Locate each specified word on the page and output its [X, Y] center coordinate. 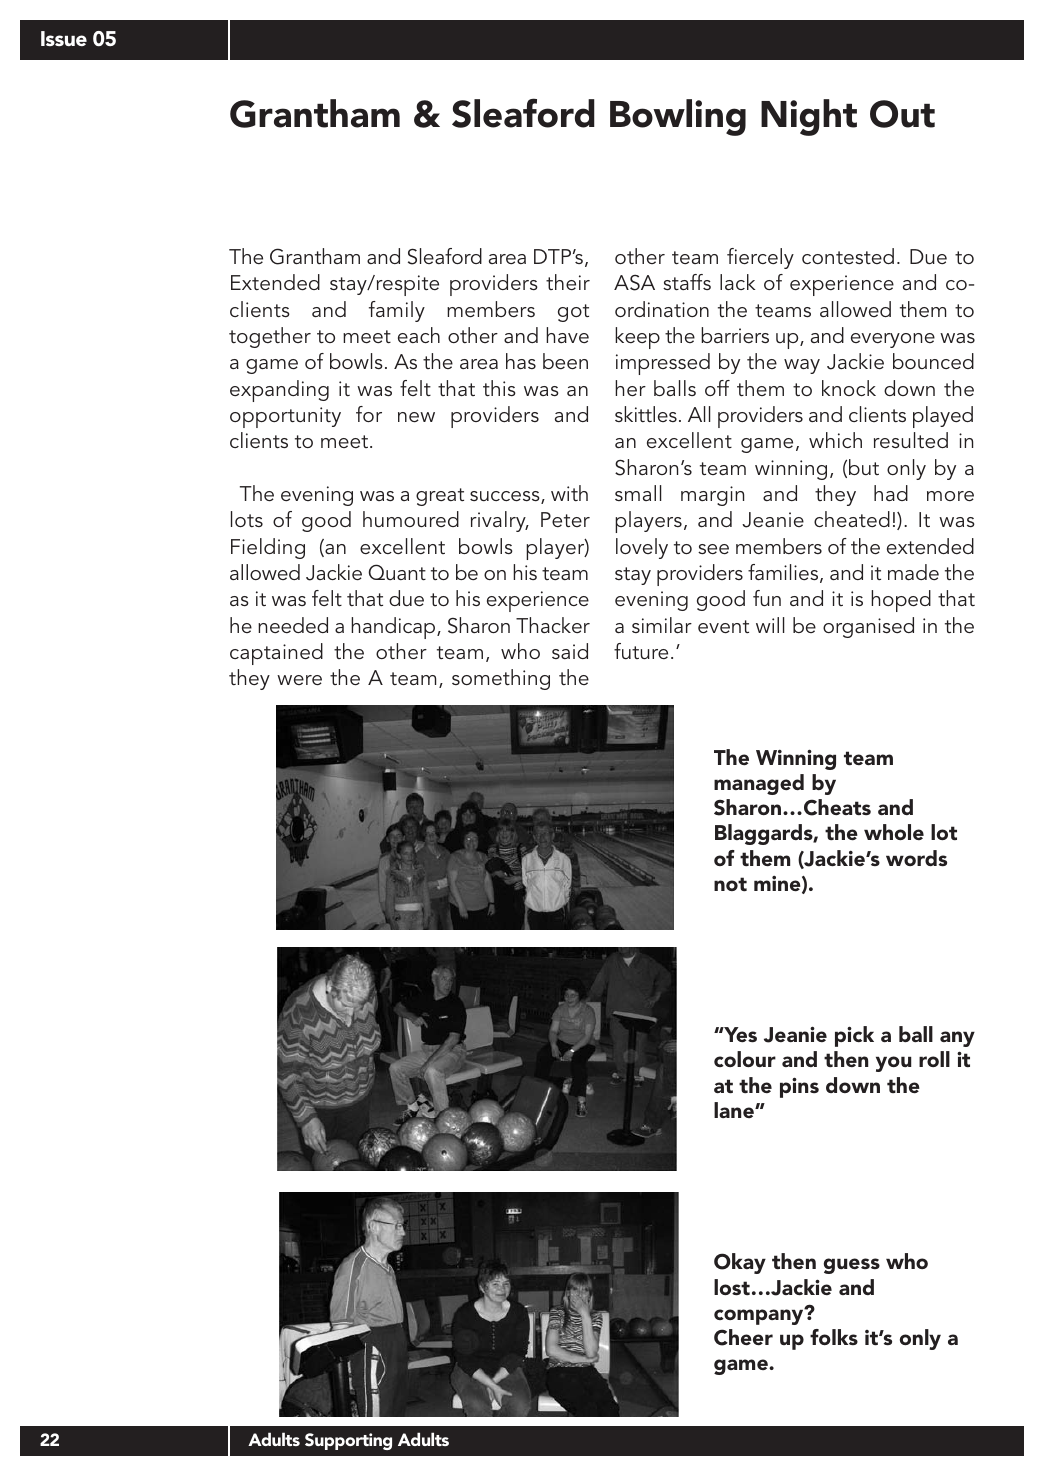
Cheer [743, 1337]
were [299, 680]
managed [759, 784]
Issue [64, 38]
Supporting [348, 1441]
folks [834, 1337]
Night [809, 117]
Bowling [678, 117]
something [501, 679]
